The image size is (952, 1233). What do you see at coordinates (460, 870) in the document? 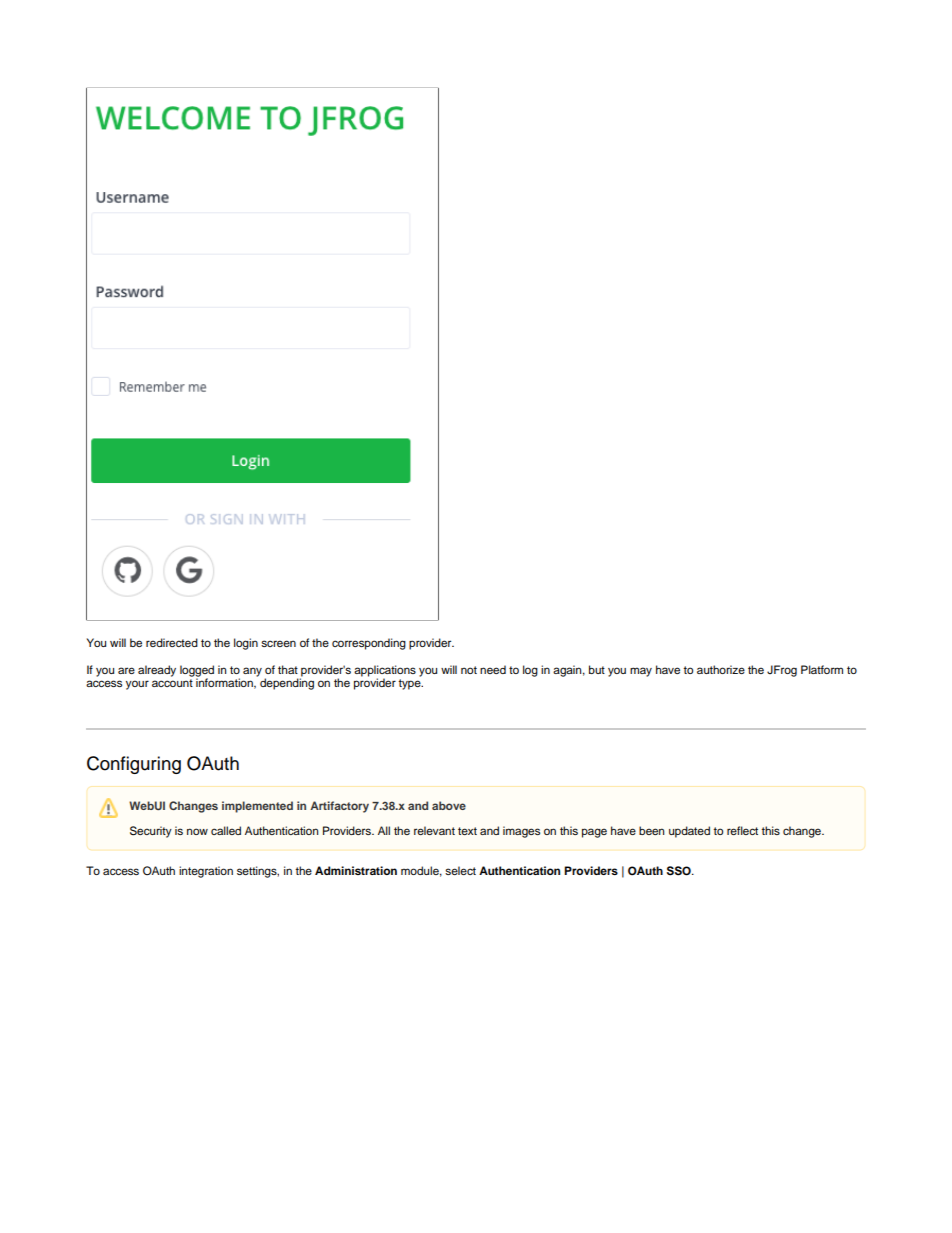
I see `select` at bounding box center [460, 870].
